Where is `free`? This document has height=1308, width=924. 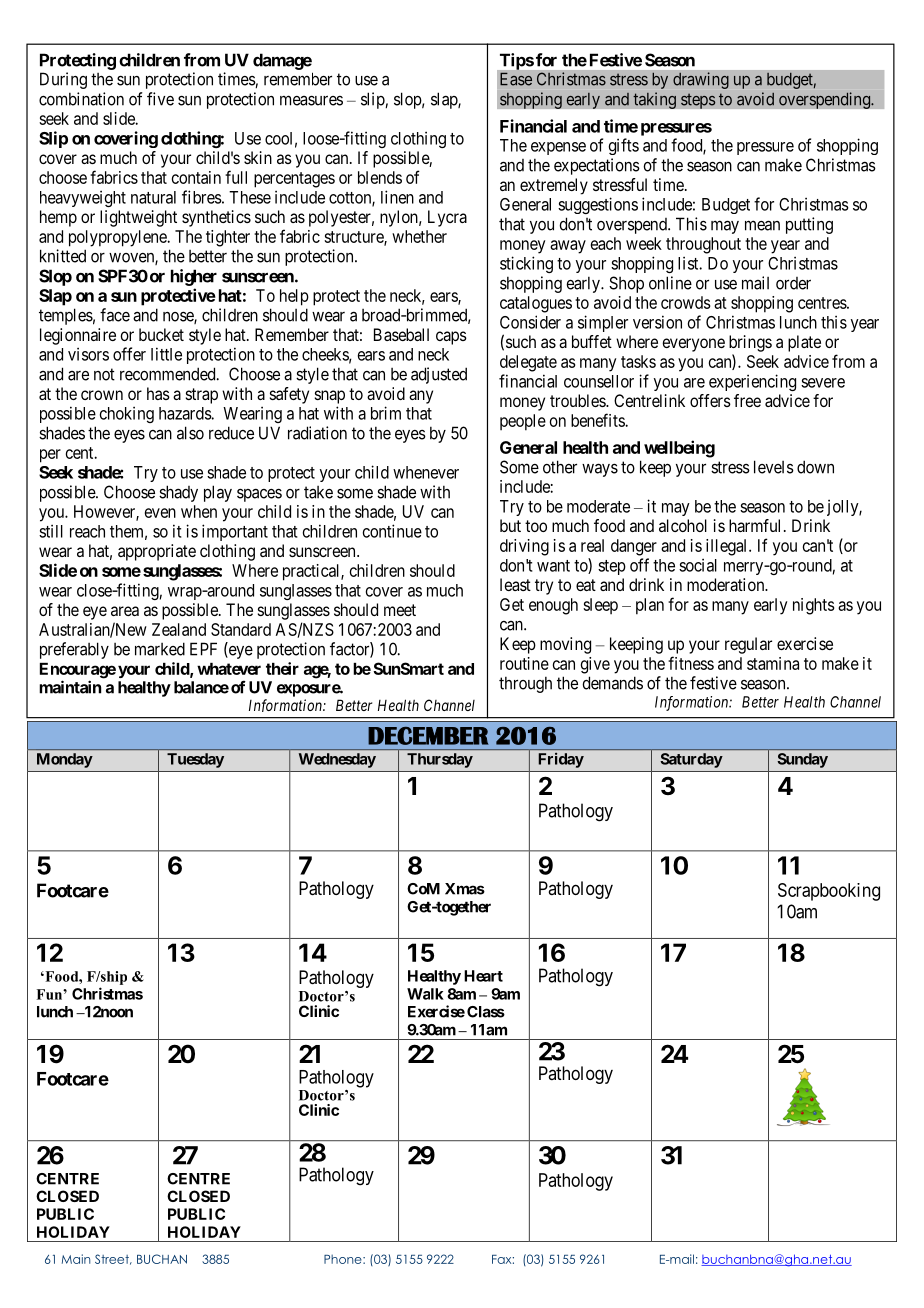
free is located at coordinates (747, 400).
